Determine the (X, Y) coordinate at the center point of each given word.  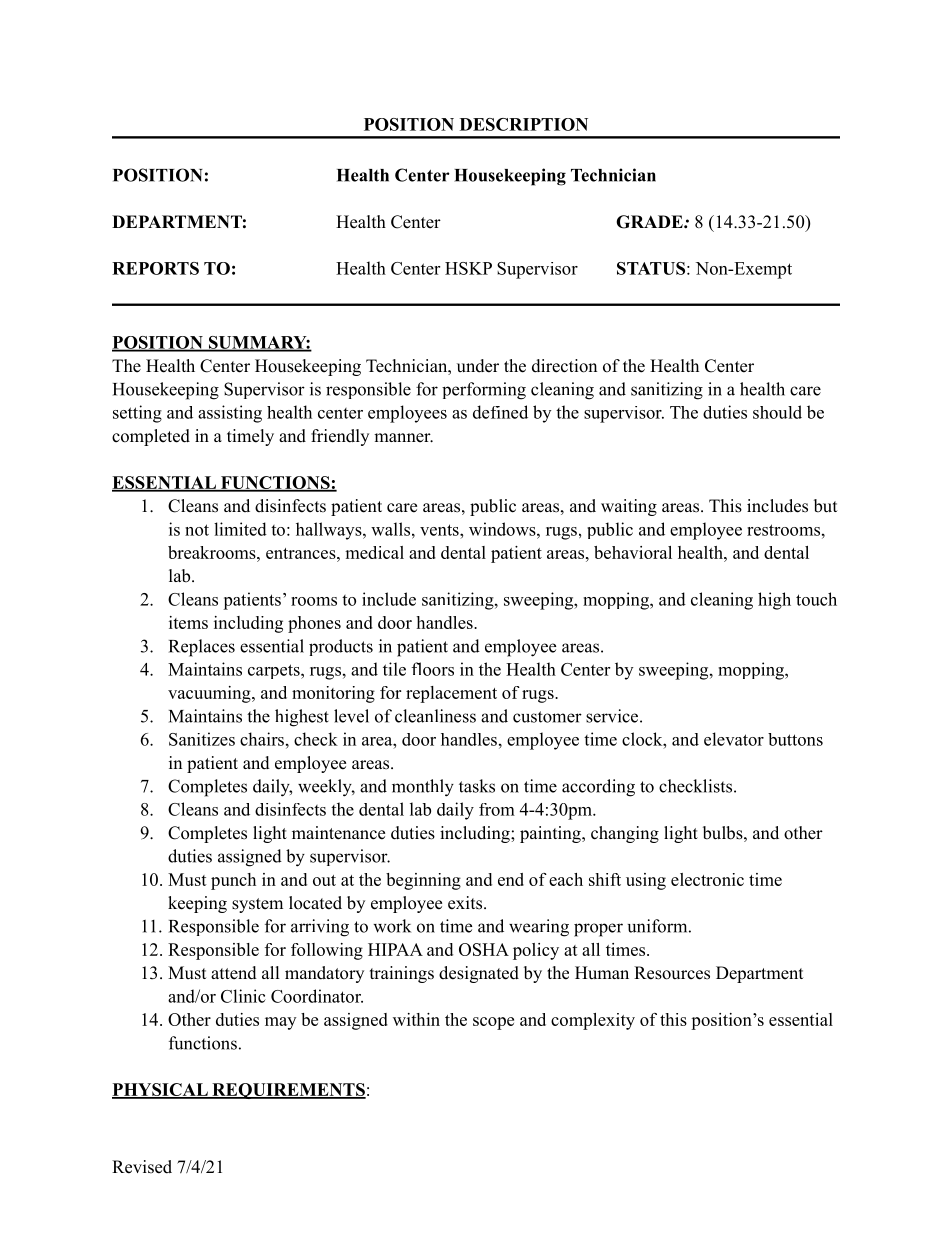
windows (503, 529)
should (777, 412)
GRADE (650, 222)
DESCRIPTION (524, 124)
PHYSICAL (161, 1091)
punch (233, 881)
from (497, 809)
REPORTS (155, 268)
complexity (593, 1021)
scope (493, 1023)
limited (240, 529)
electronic (707, 879)
